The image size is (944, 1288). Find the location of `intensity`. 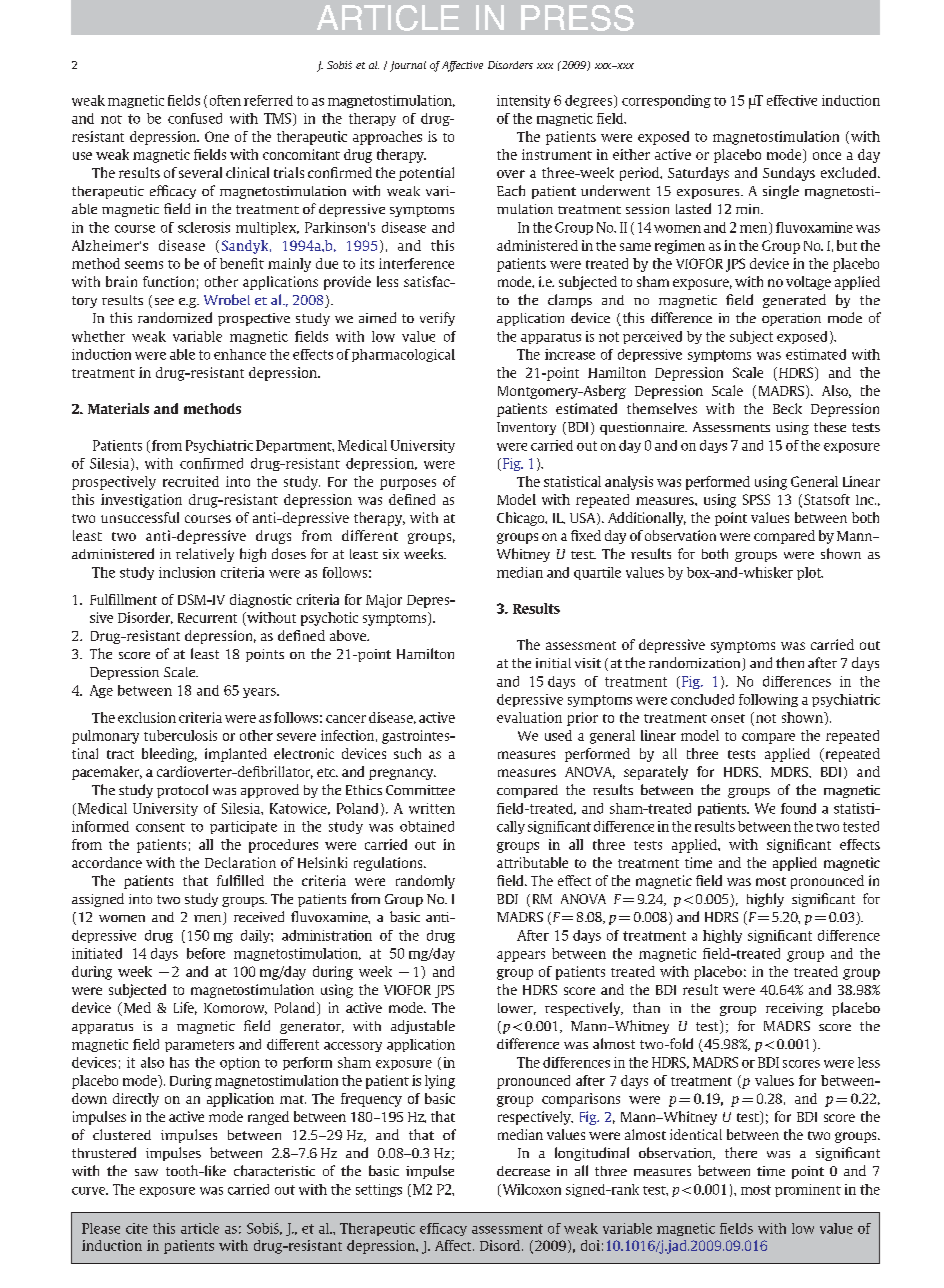

intensity is located at coordinates (523, 101).
